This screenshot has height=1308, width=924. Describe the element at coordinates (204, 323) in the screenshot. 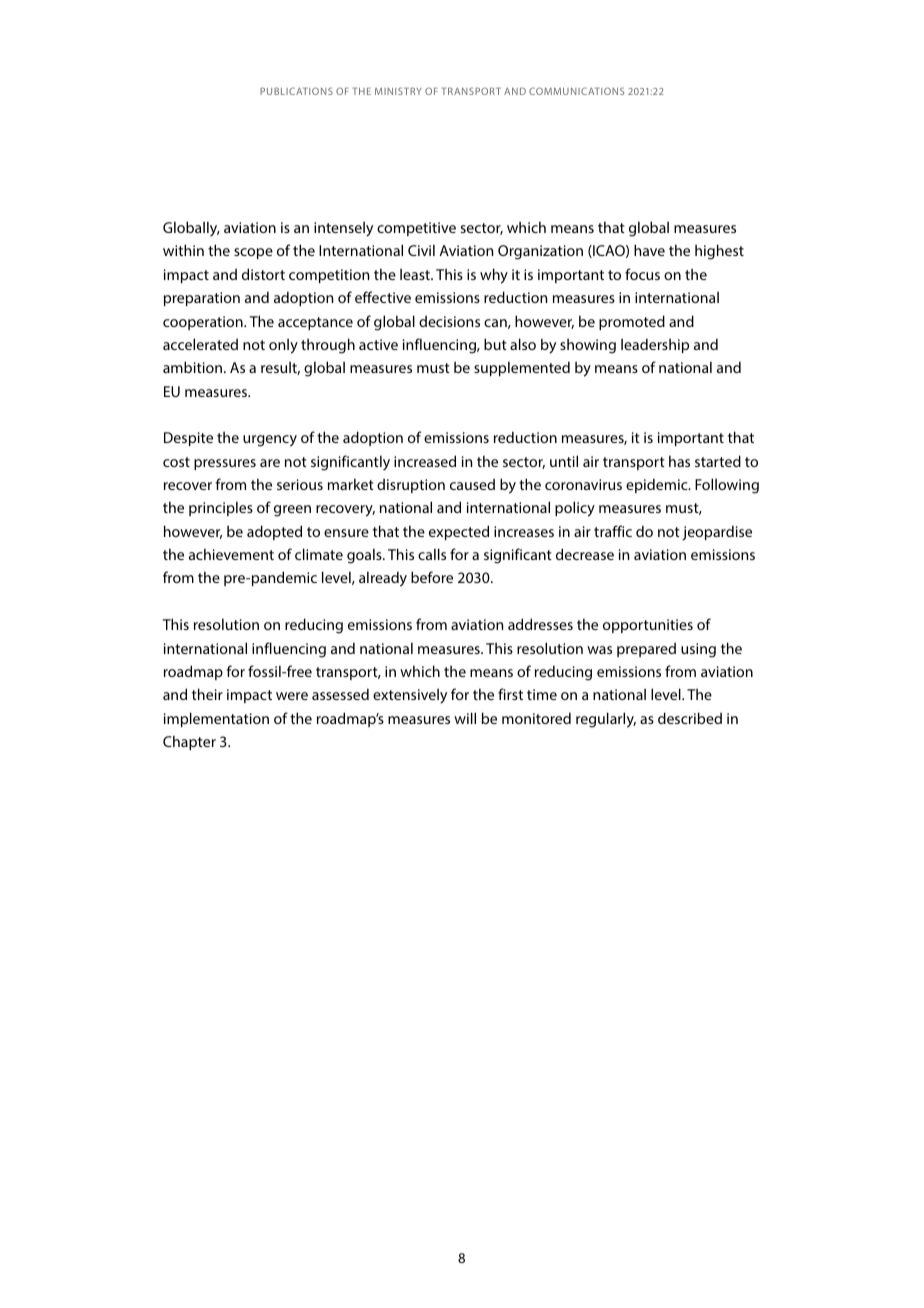

I see `cooperation` at that location.
